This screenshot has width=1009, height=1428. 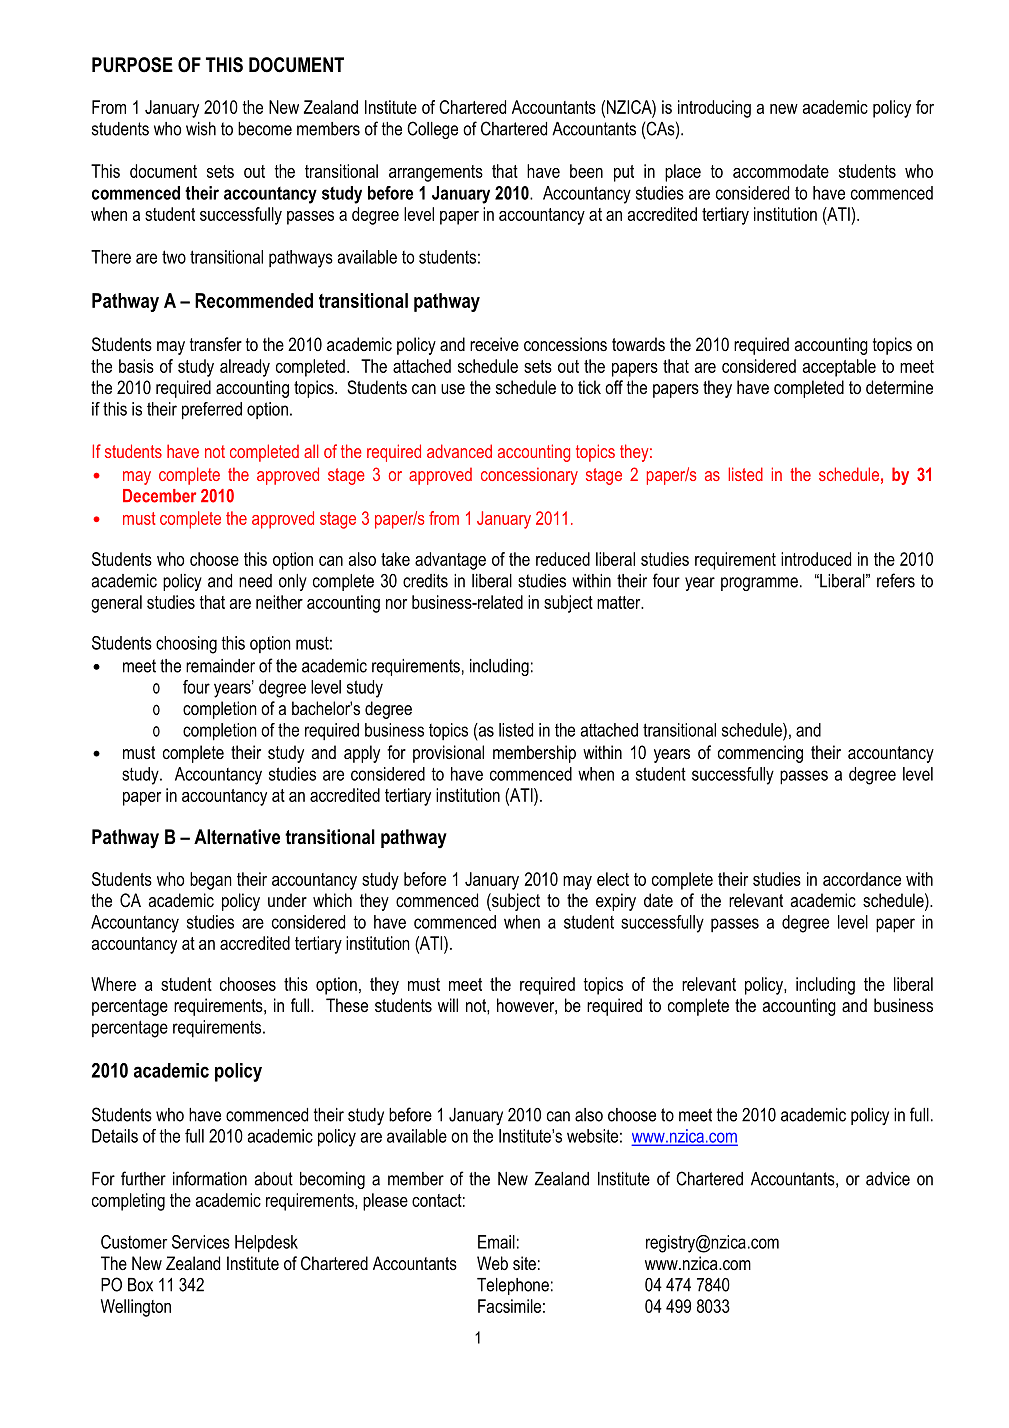 I want to click on Services, so click(x=201, y=1242).
